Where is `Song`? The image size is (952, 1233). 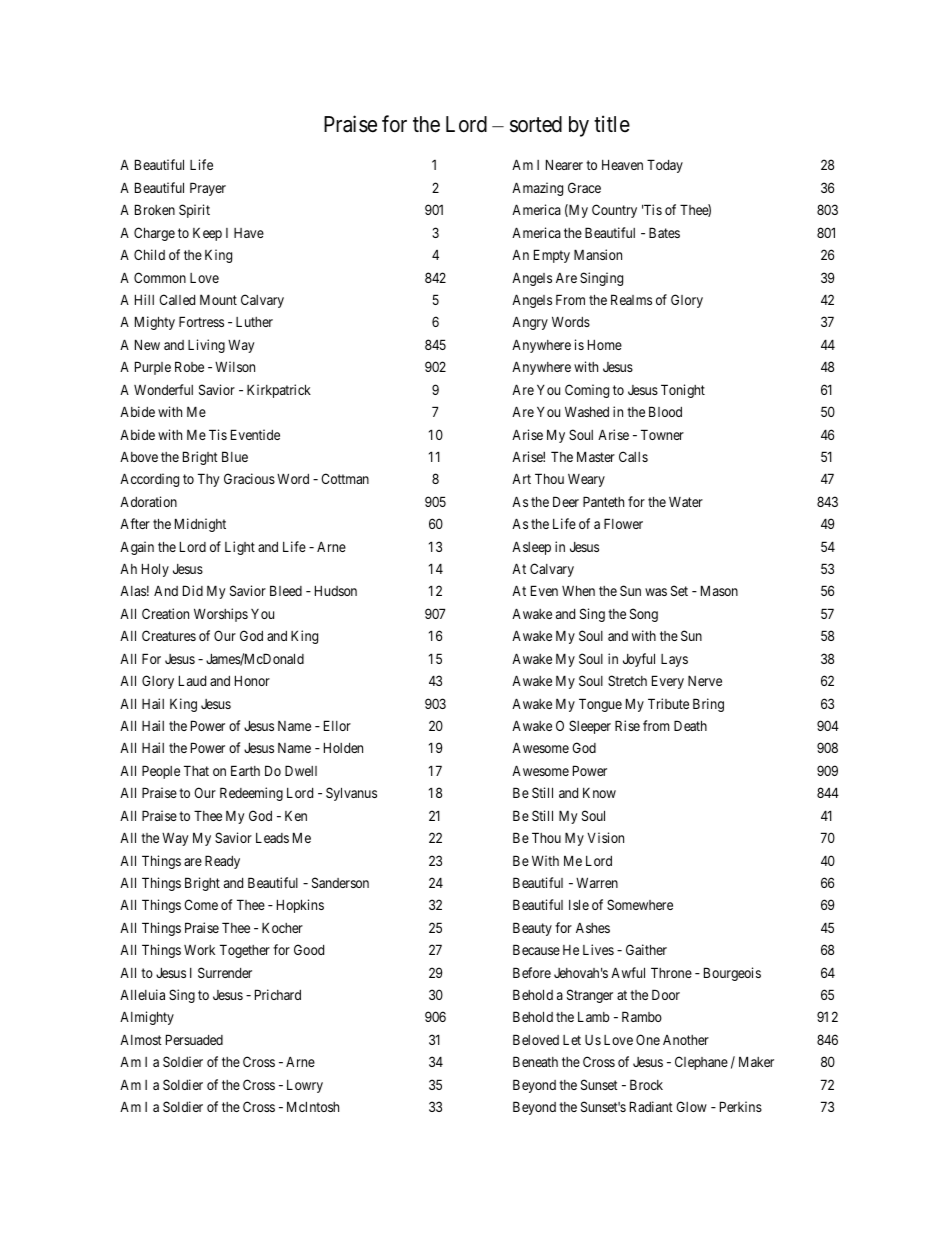 Song is located at coordinates (644, 615).
